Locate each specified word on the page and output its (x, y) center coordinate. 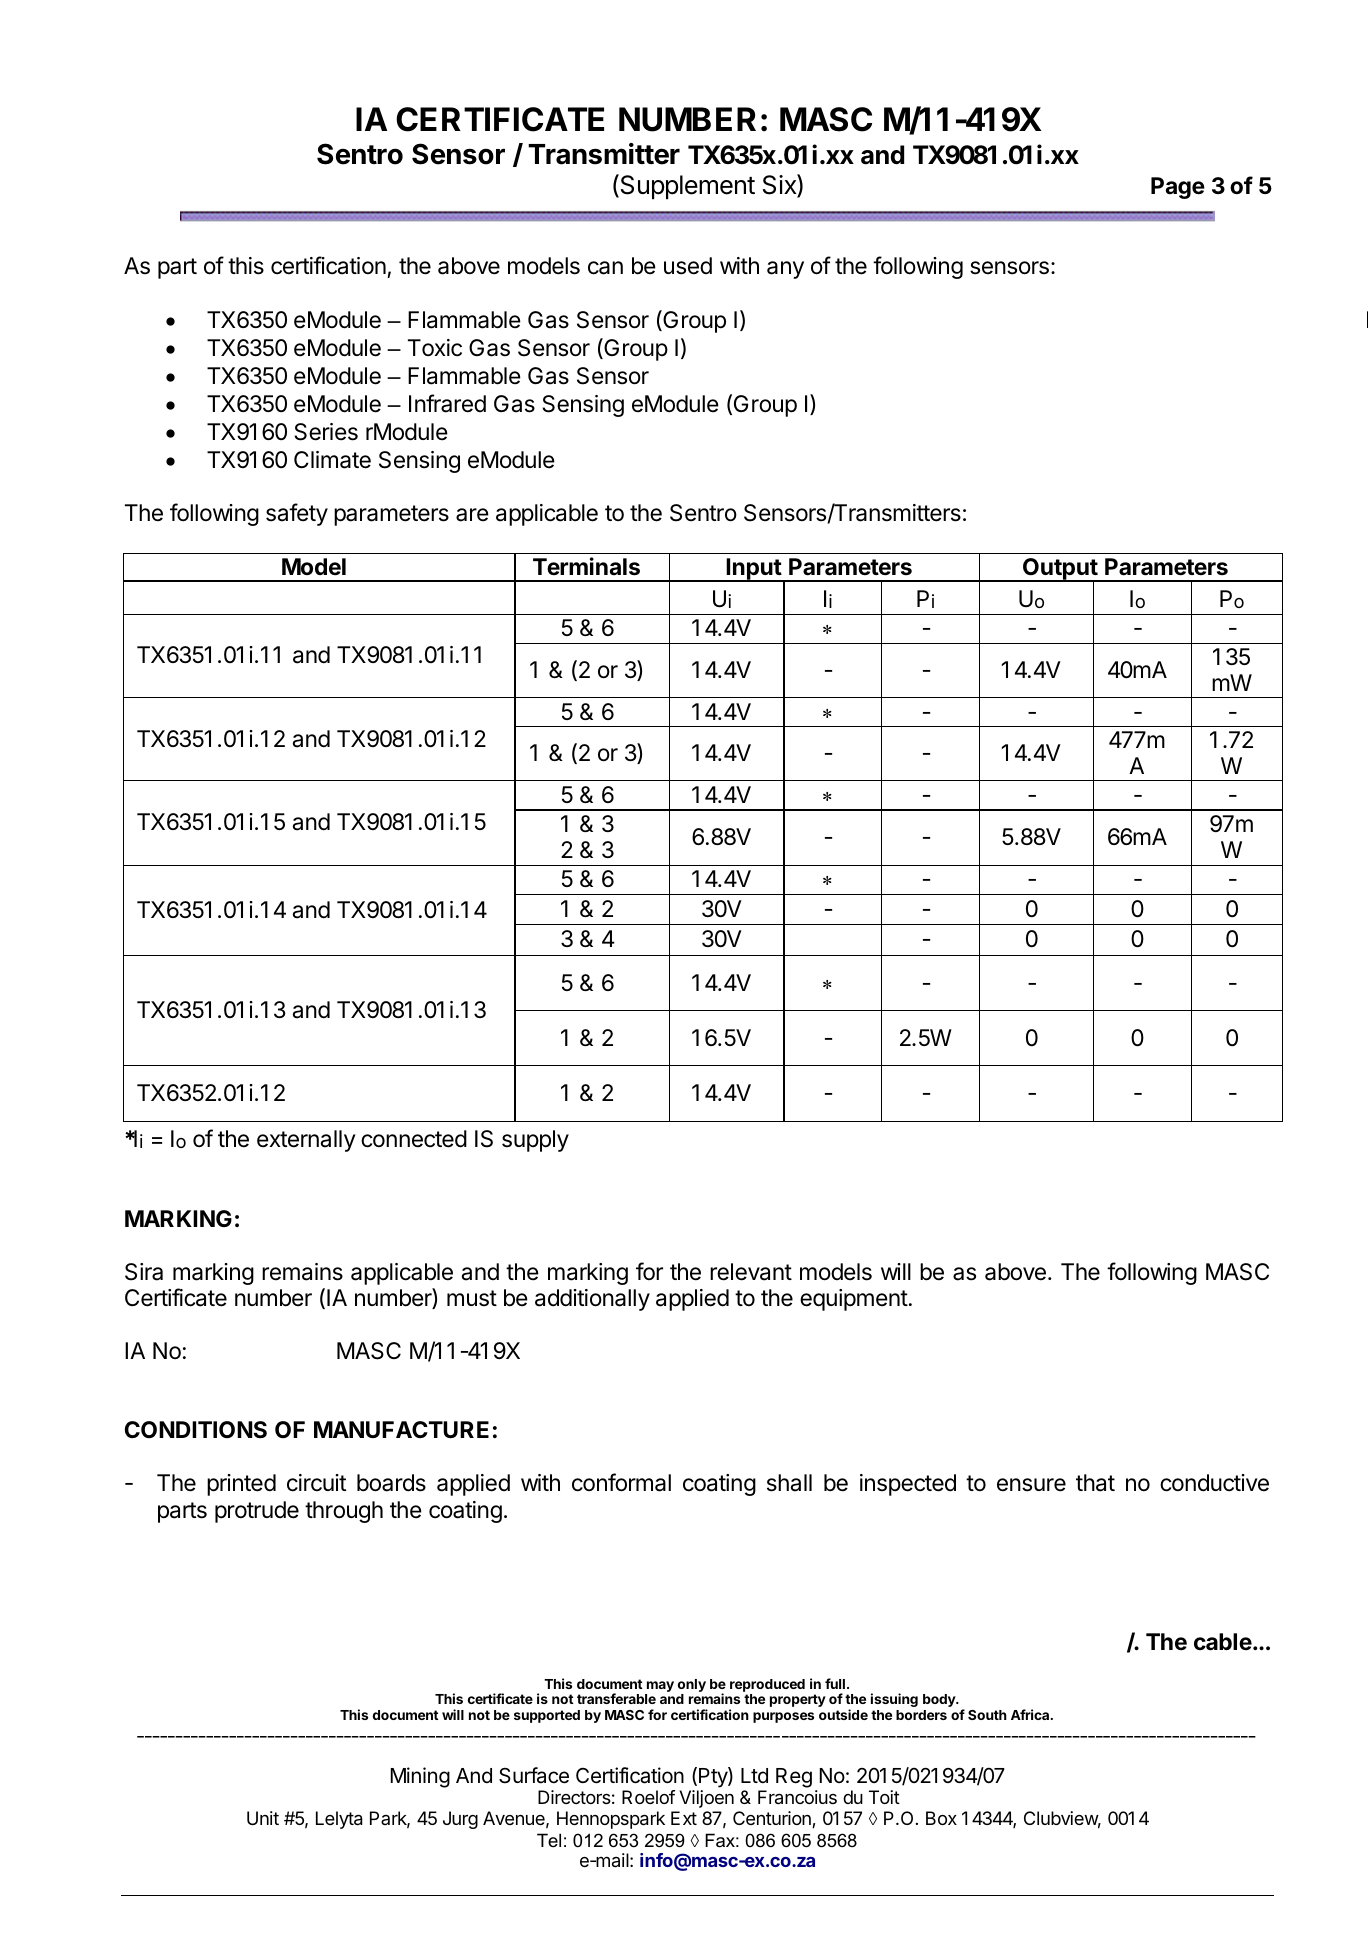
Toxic (435, 348)
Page (1178, 188)
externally (306, 1141)
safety (297, 514)
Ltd (754, 1775)
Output (1060, 570)
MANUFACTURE (401, 1430)
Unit (263, 1818)
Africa (1031, 1714)
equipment (854, 1300)
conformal (621, 1482)
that (1095, 1483)
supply (535, 1141)
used (688, 266)
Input (753, 570)
